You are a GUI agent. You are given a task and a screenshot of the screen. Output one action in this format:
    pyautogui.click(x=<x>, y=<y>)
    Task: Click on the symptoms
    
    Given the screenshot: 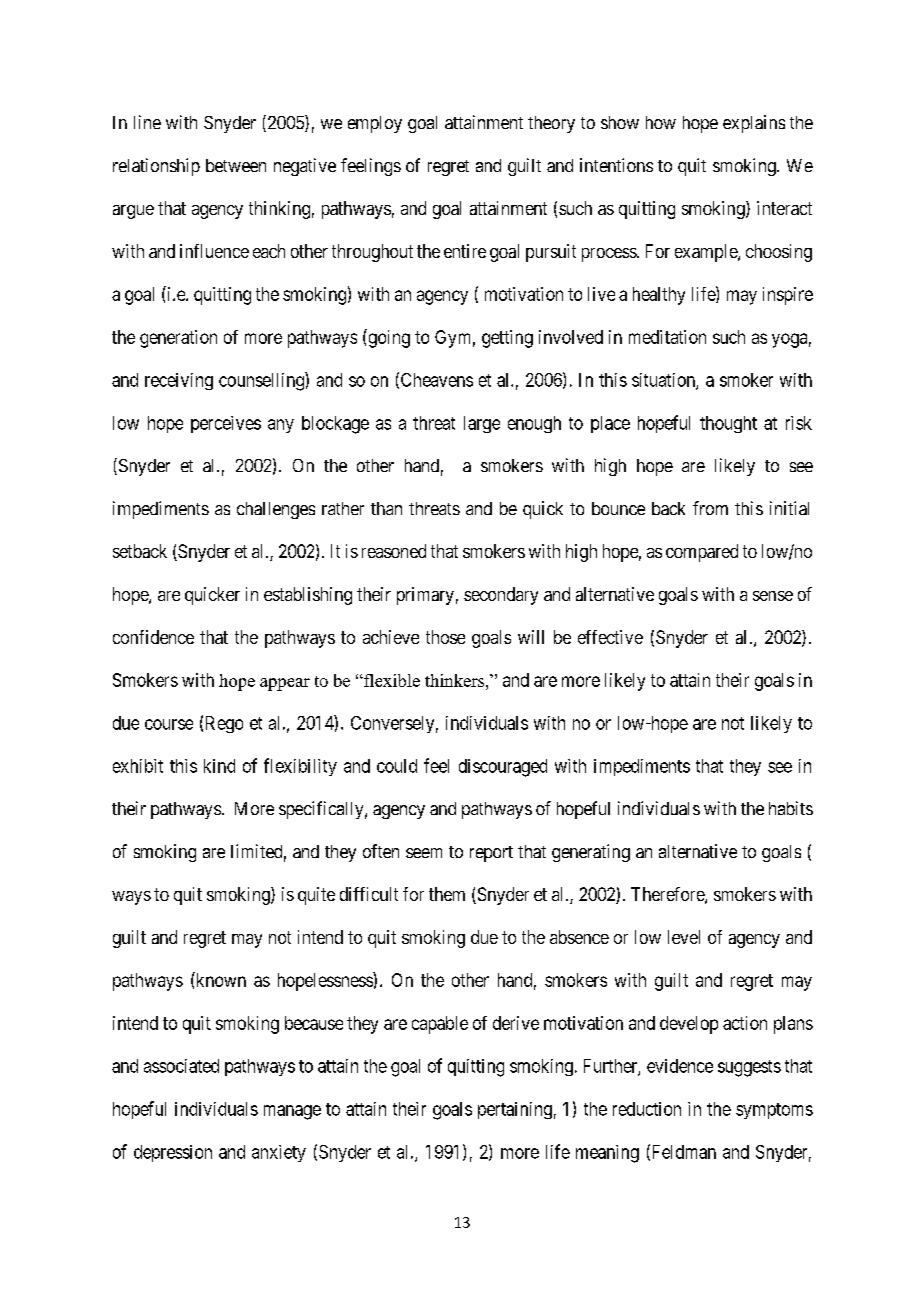 What is the action you would take?
    pyautogui.click(x=774, y=1111)
